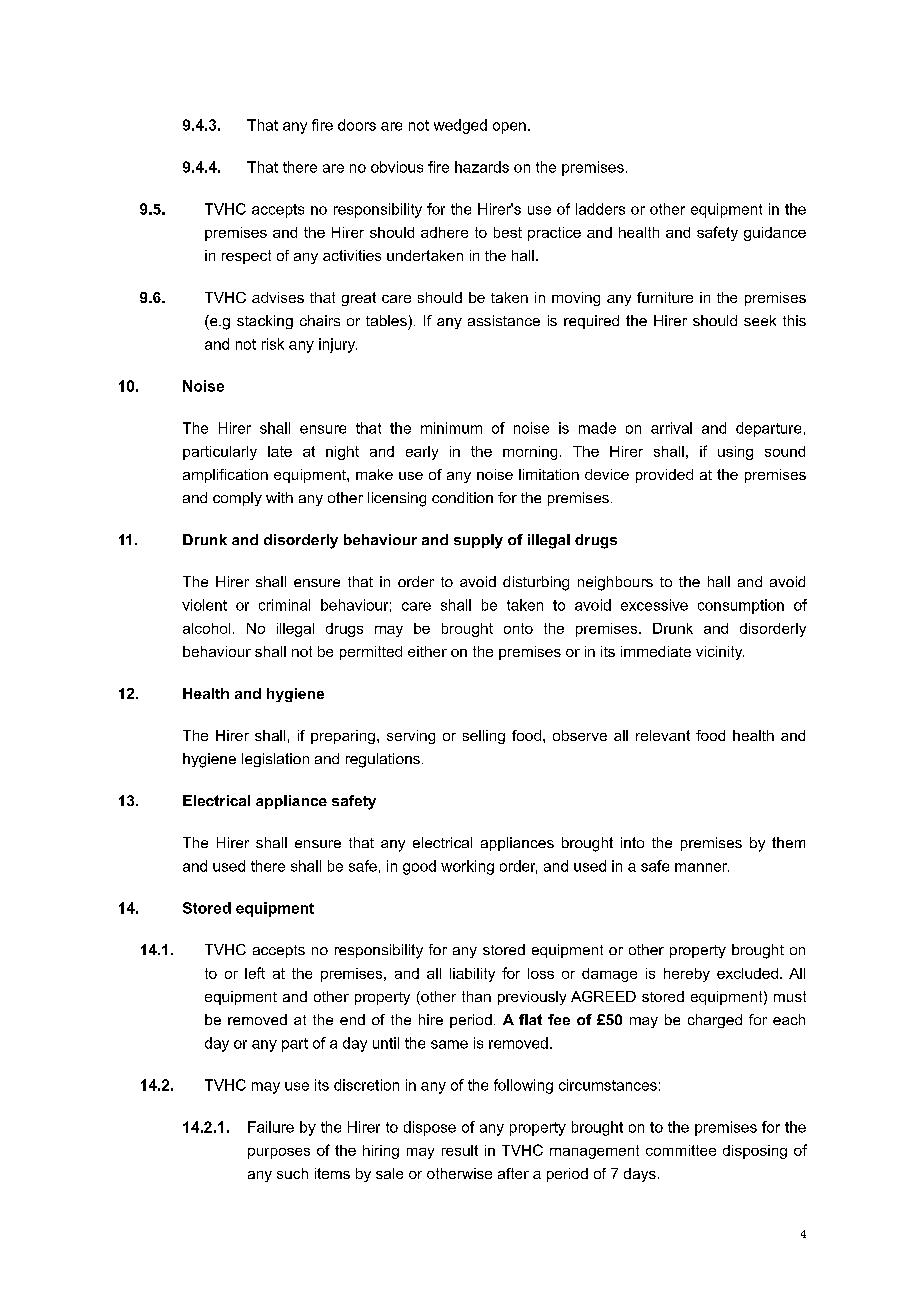  Describe the element at coordinates (482, 167) in the screenshot. I see `hazards` at that location.
